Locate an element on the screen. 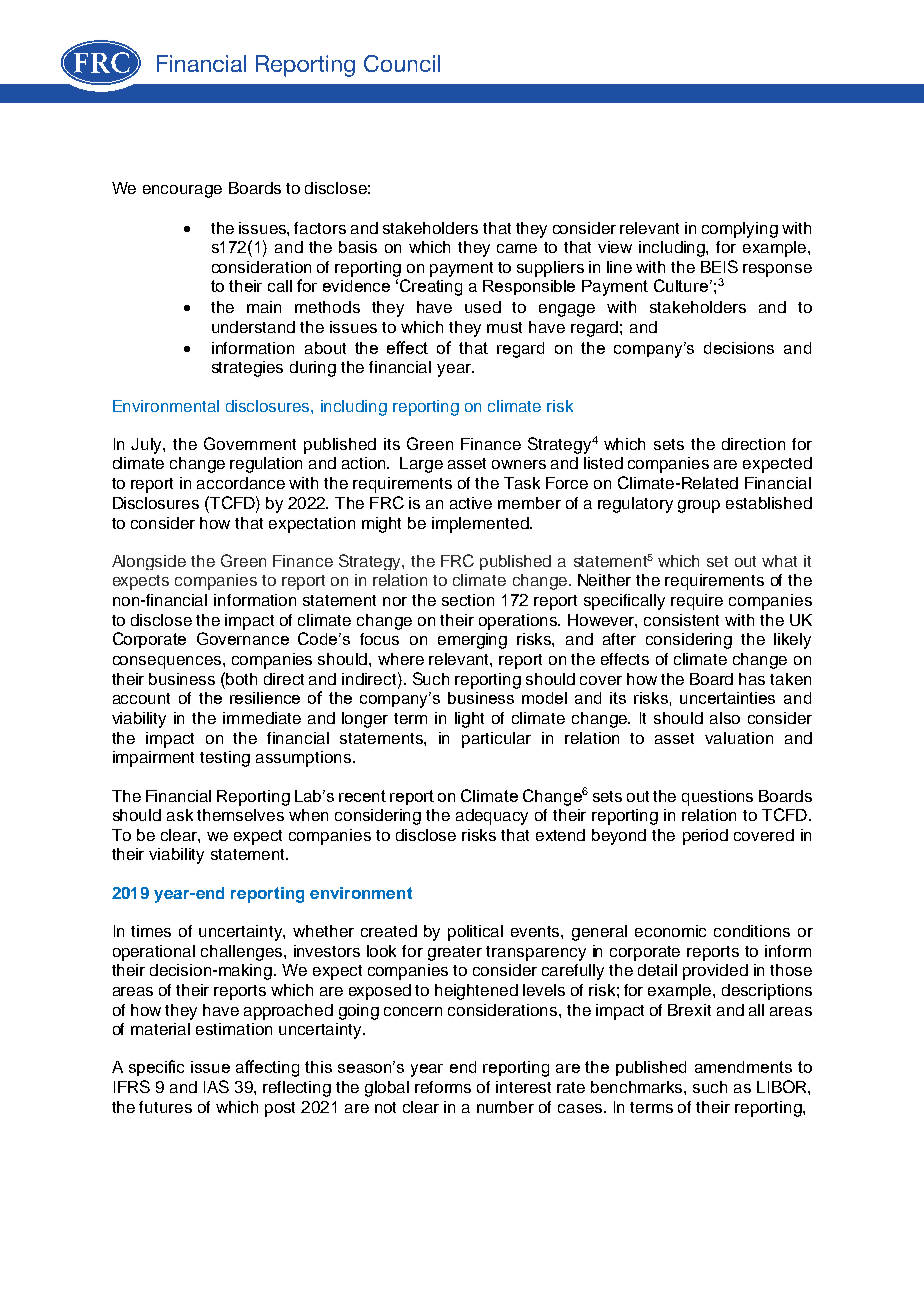  came is located at coordinates (517, 248).
